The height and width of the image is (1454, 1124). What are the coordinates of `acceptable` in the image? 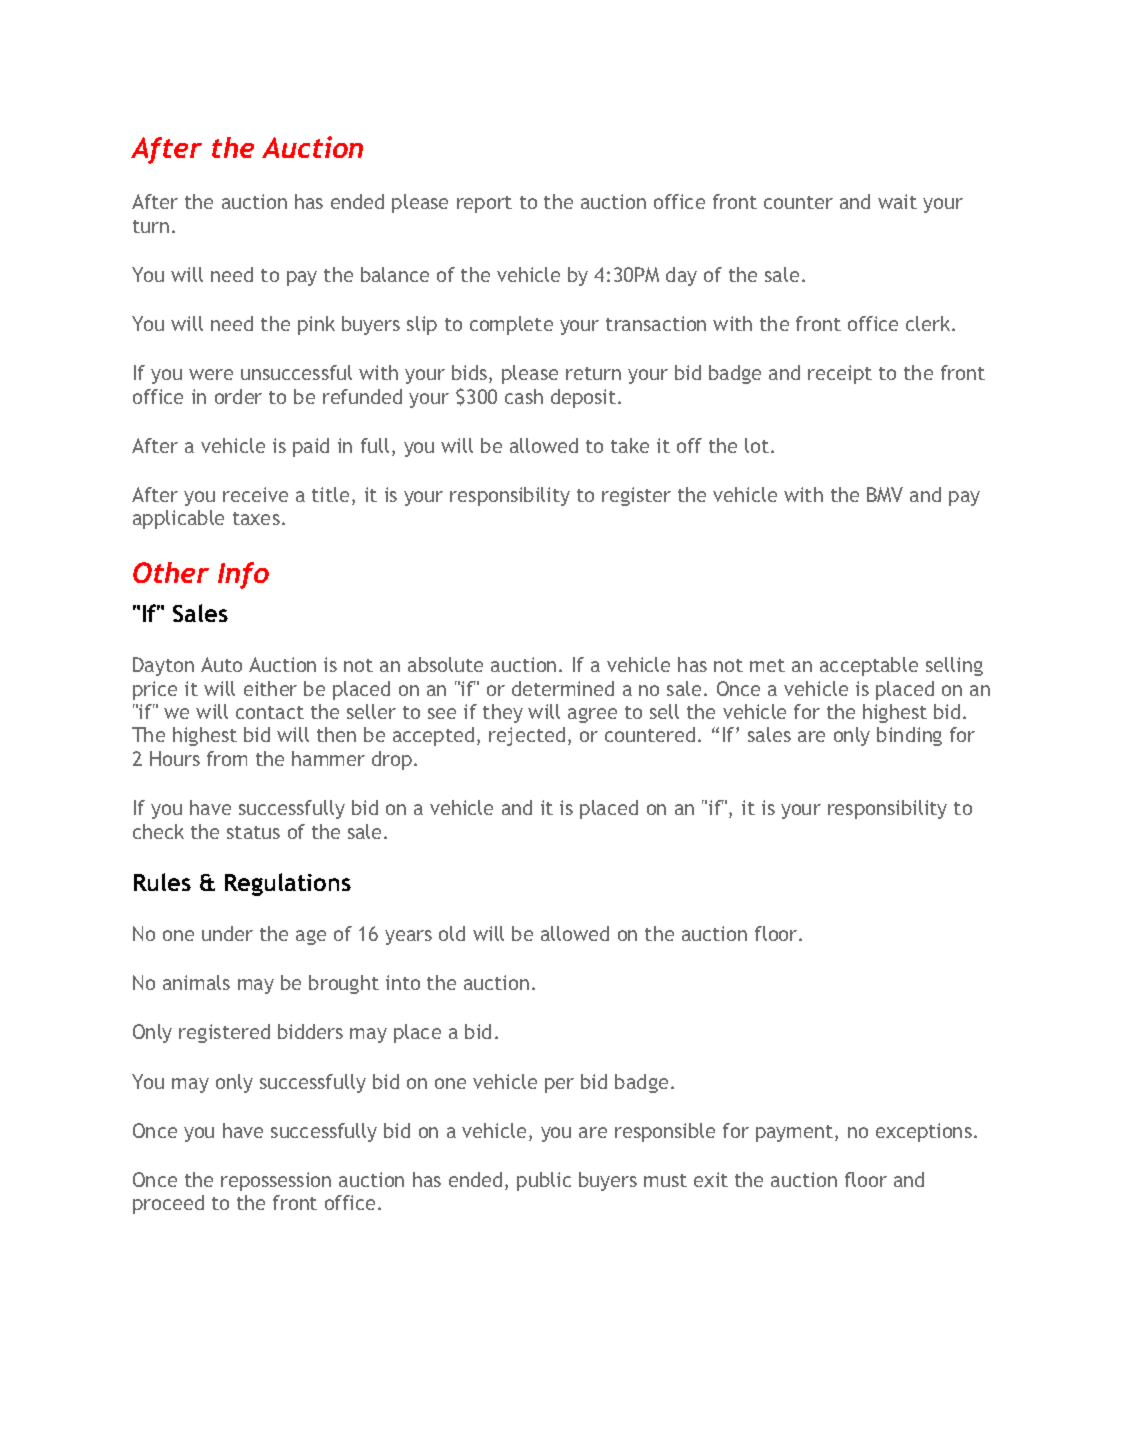 It's located at (869, 666).
